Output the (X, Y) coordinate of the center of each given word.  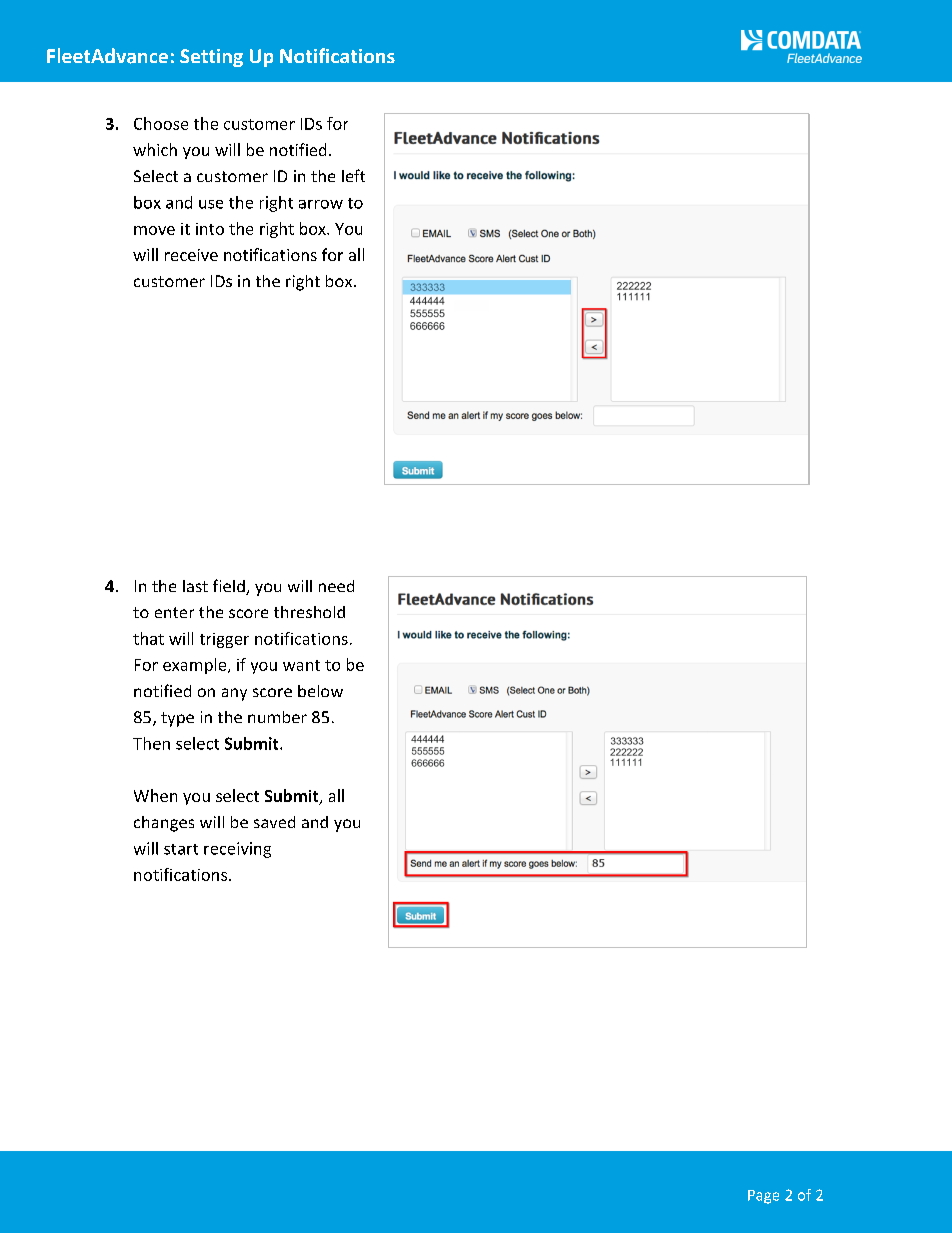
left (353, 175)
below (320, 691)
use (211, 204)
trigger (224, 640)
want (301, 665)
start (181, 849)
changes (164, 824)
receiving (237, 850)
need (336, 586)
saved (274, 822)
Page (763, 1197)
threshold (309, 612)
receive (191, 255)
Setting (211, 58)
